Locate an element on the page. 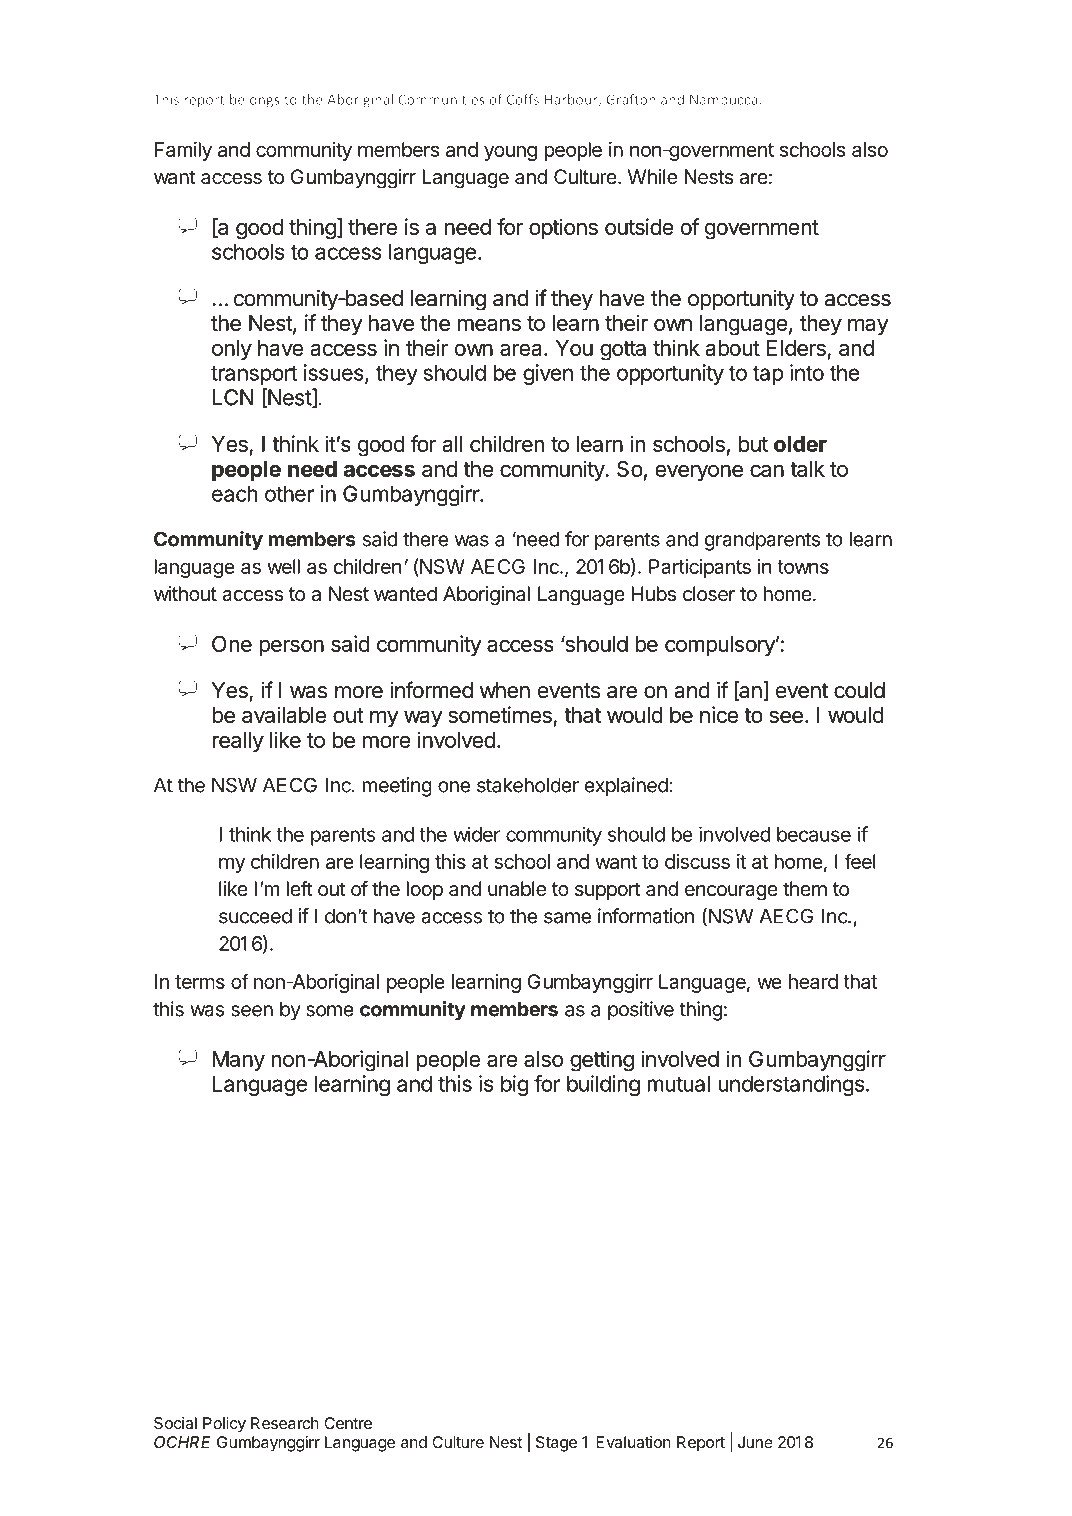 The image size is (1072, 1516). towns is located at coordinates (803, 567).
